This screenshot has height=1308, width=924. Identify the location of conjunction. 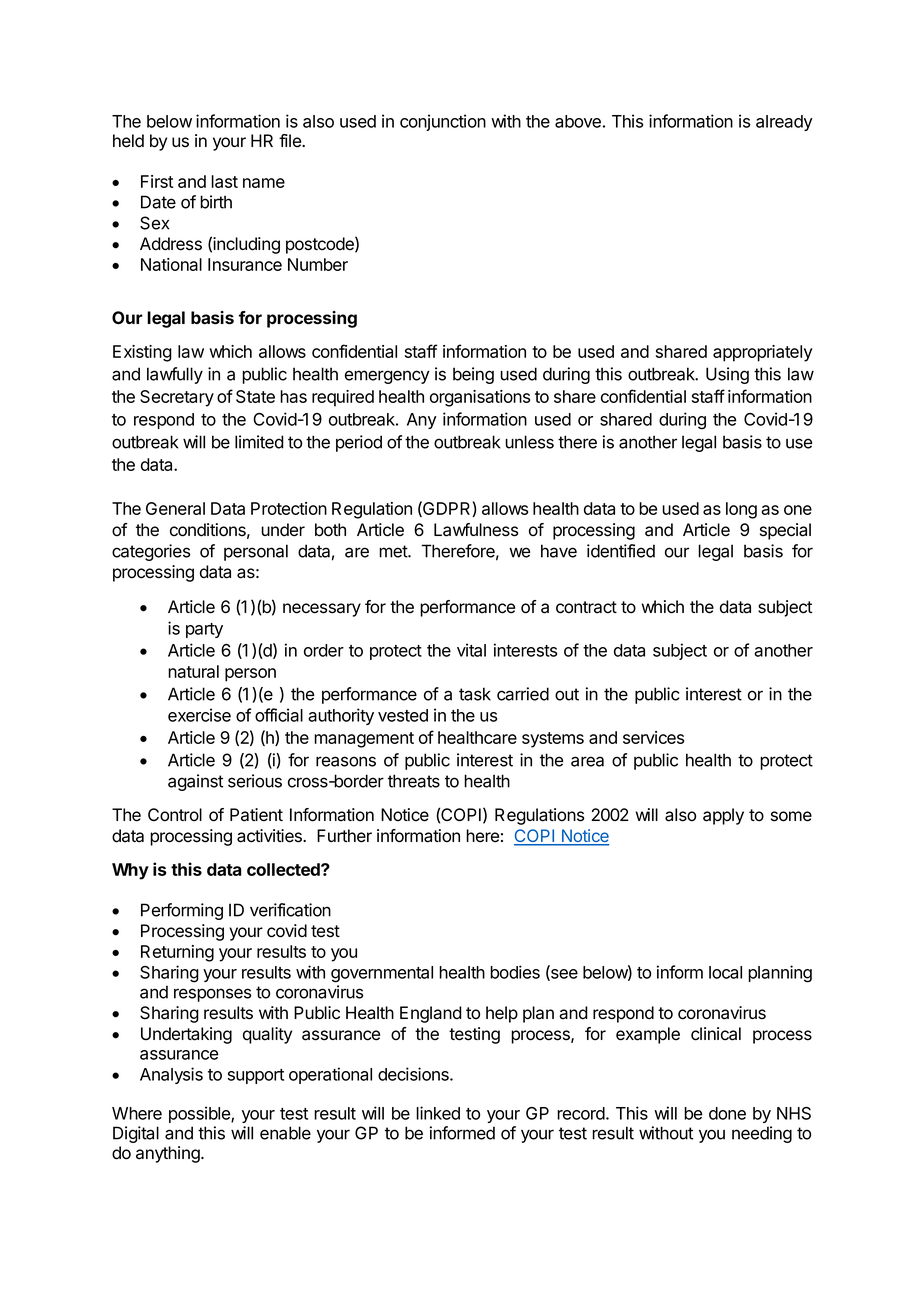
(443, 122).
